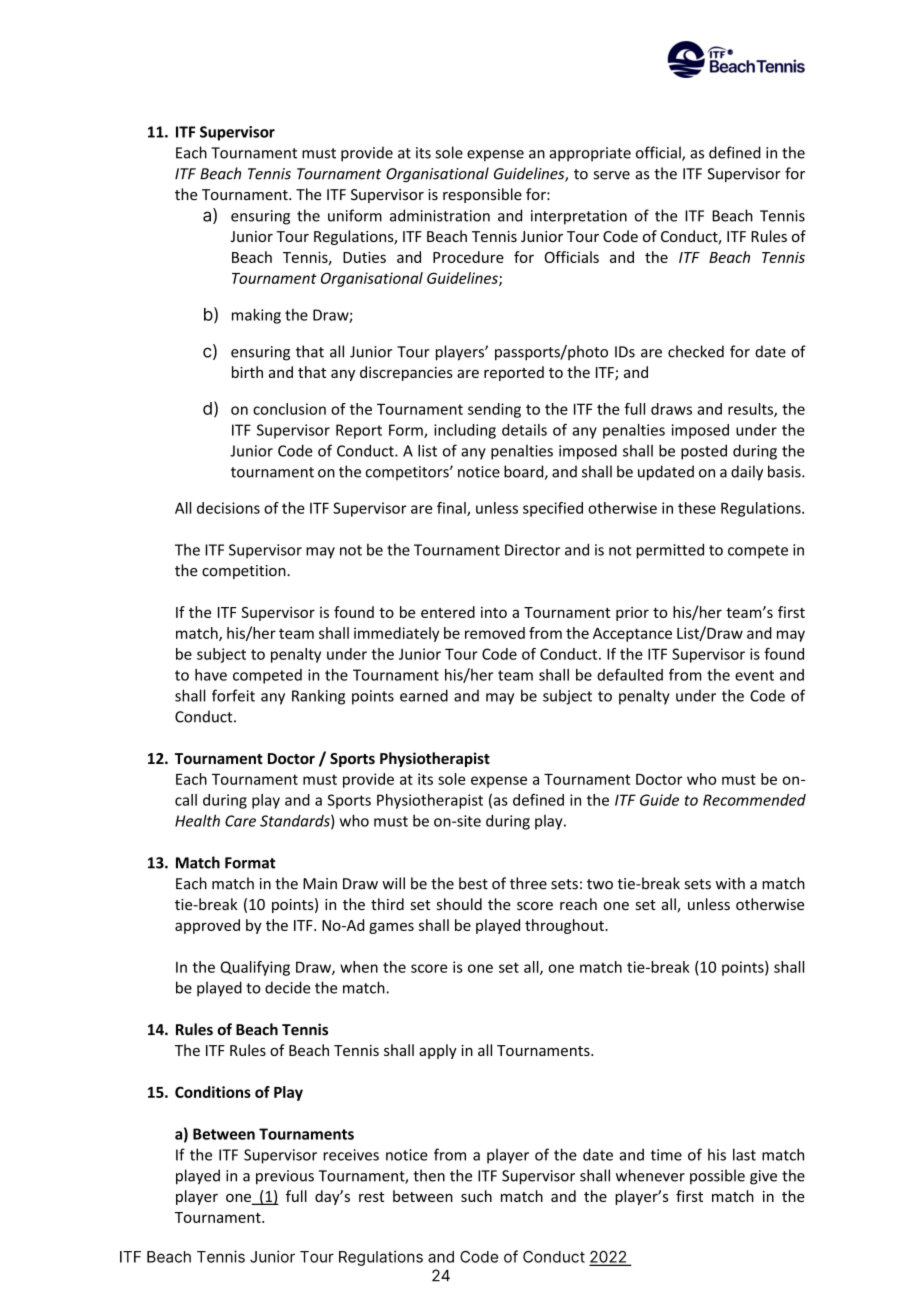 This screenshot has height=1308, width=924. What do you see at coordinates (495, 633) in the screenshot?
I see `removed` at bounding box center [495, 633].
